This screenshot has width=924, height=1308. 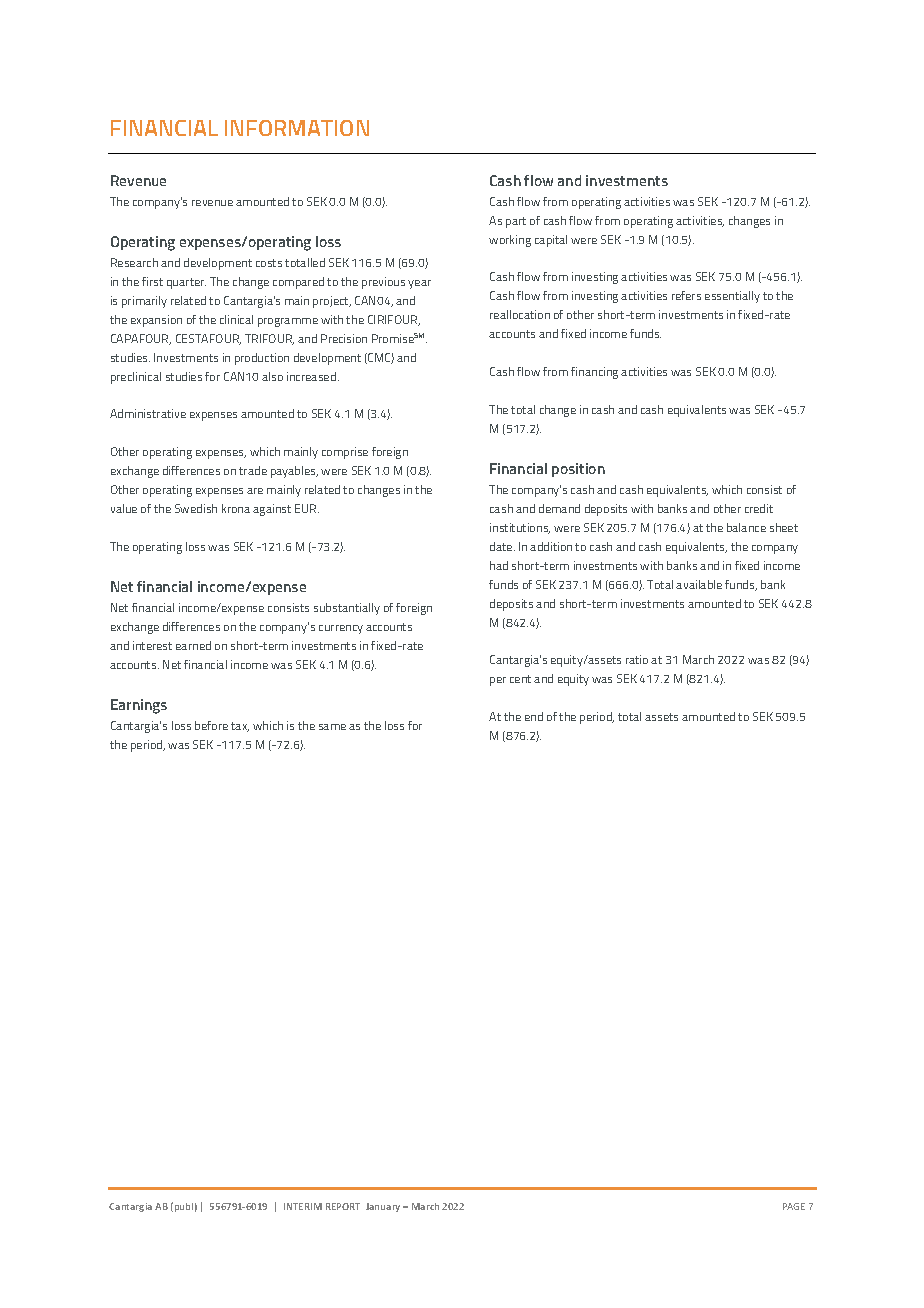 What do you see at coordinates (240, 727) in the screenshot?
I see `tax` at bounding box center [240, 727].
